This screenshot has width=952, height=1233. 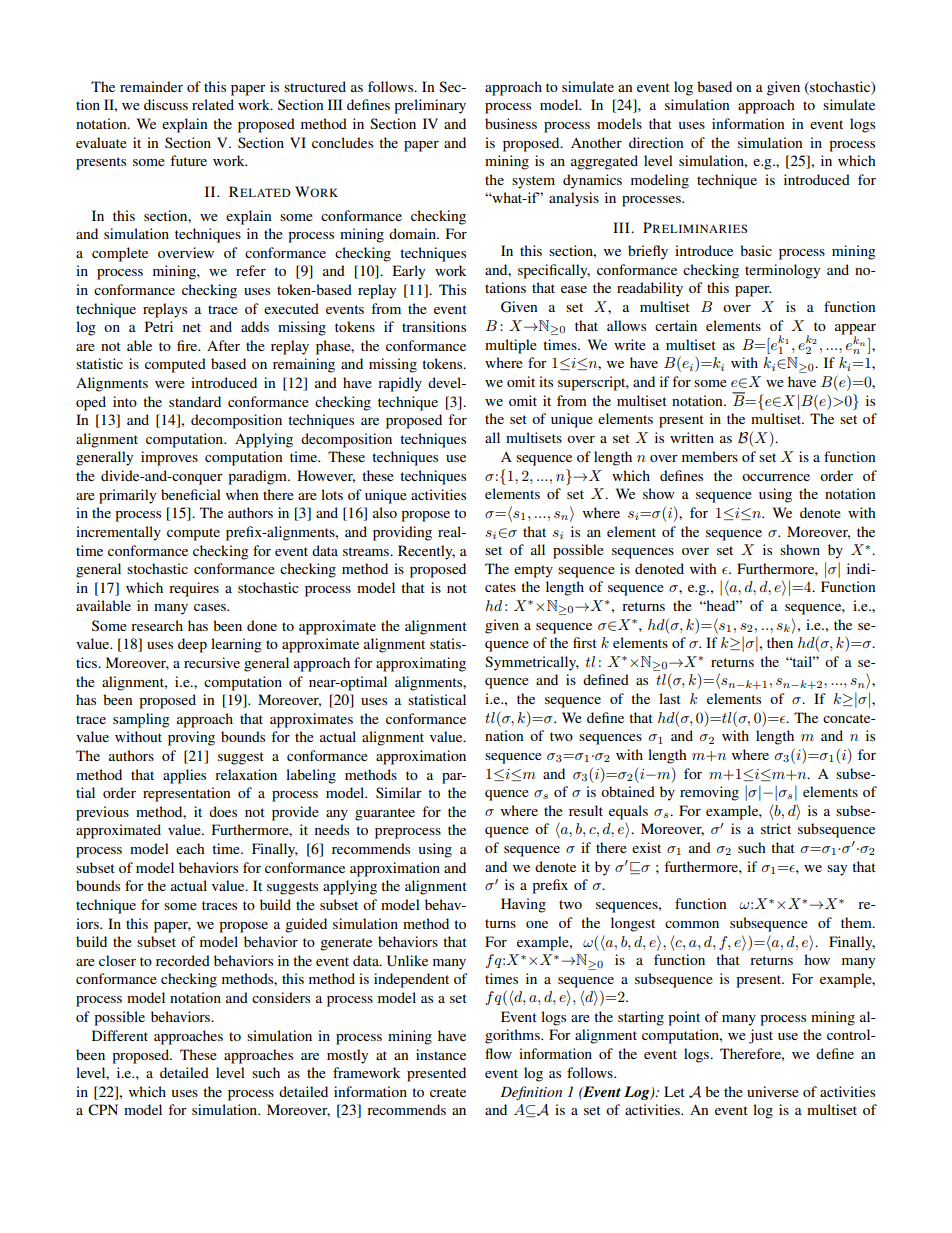 What do you see at coordinates (780, 642) in the screenshot?
I see `then` at bounding box center [780, 642].
